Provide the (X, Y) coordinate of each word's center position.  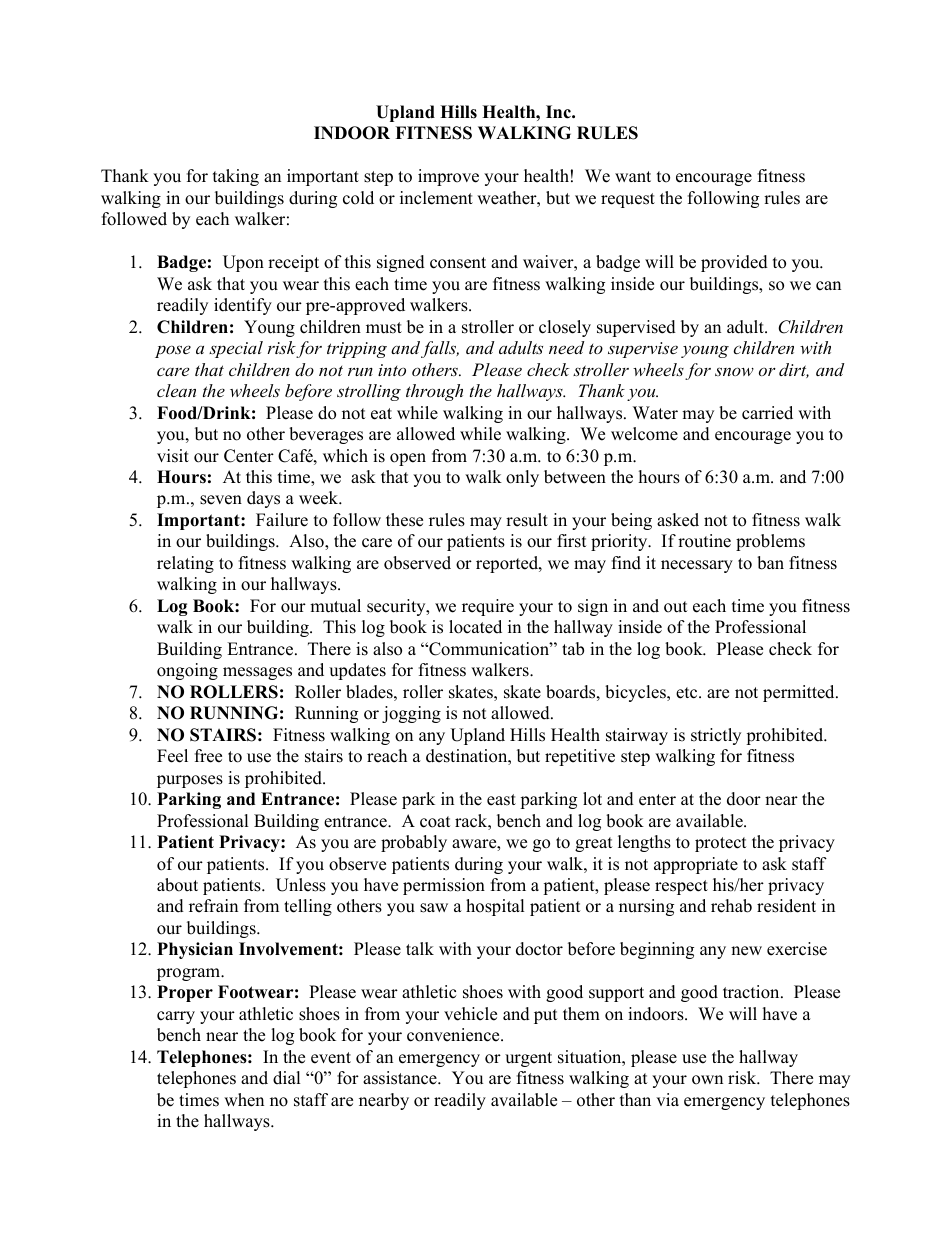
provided (734, 263)
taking (236, 177)
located (475, 627)
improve (448, 177)
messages (257, 673)
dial (287, 1078)
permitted (800, 693)
